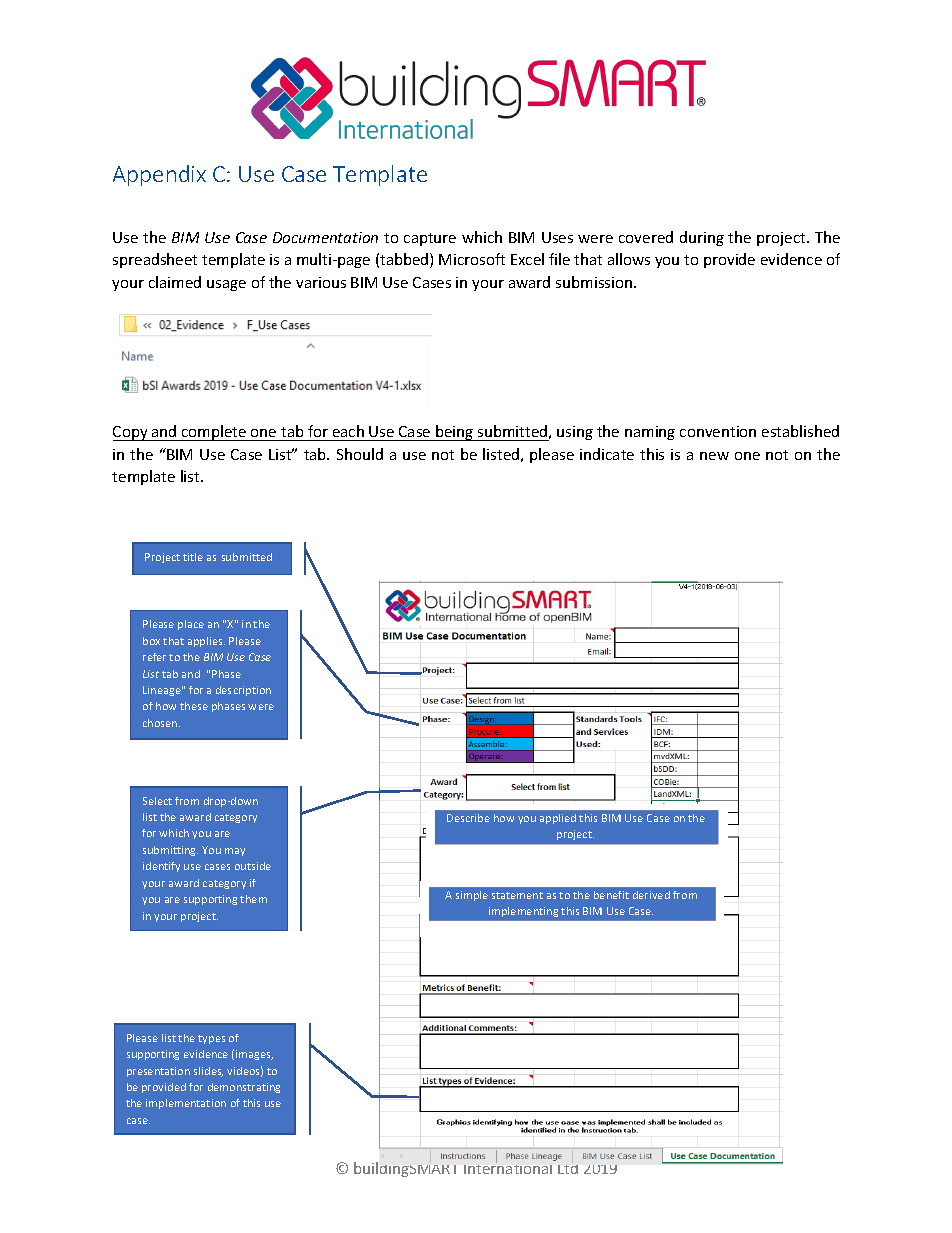 Image resolution: width=952 pixels, height=1233 pixels. Describe the element at coordinates (159, 175) in the page. I see `Appendix` at that location.
